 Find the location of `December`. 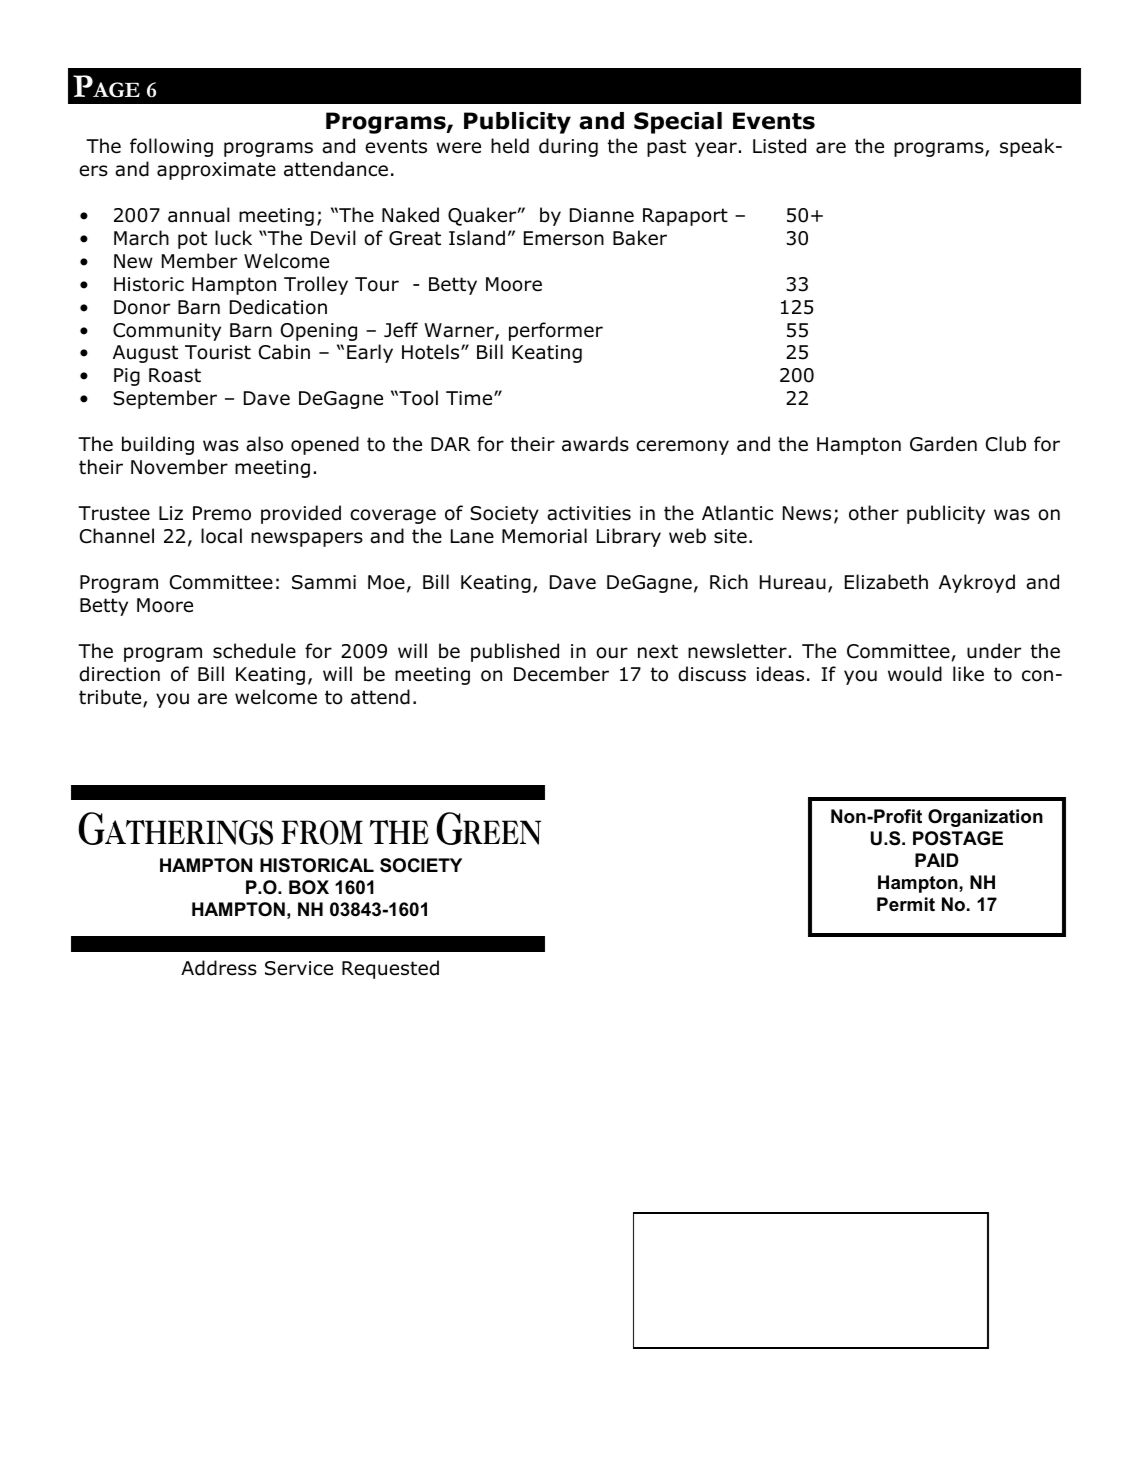

December is located at coordinates (561, 674).
